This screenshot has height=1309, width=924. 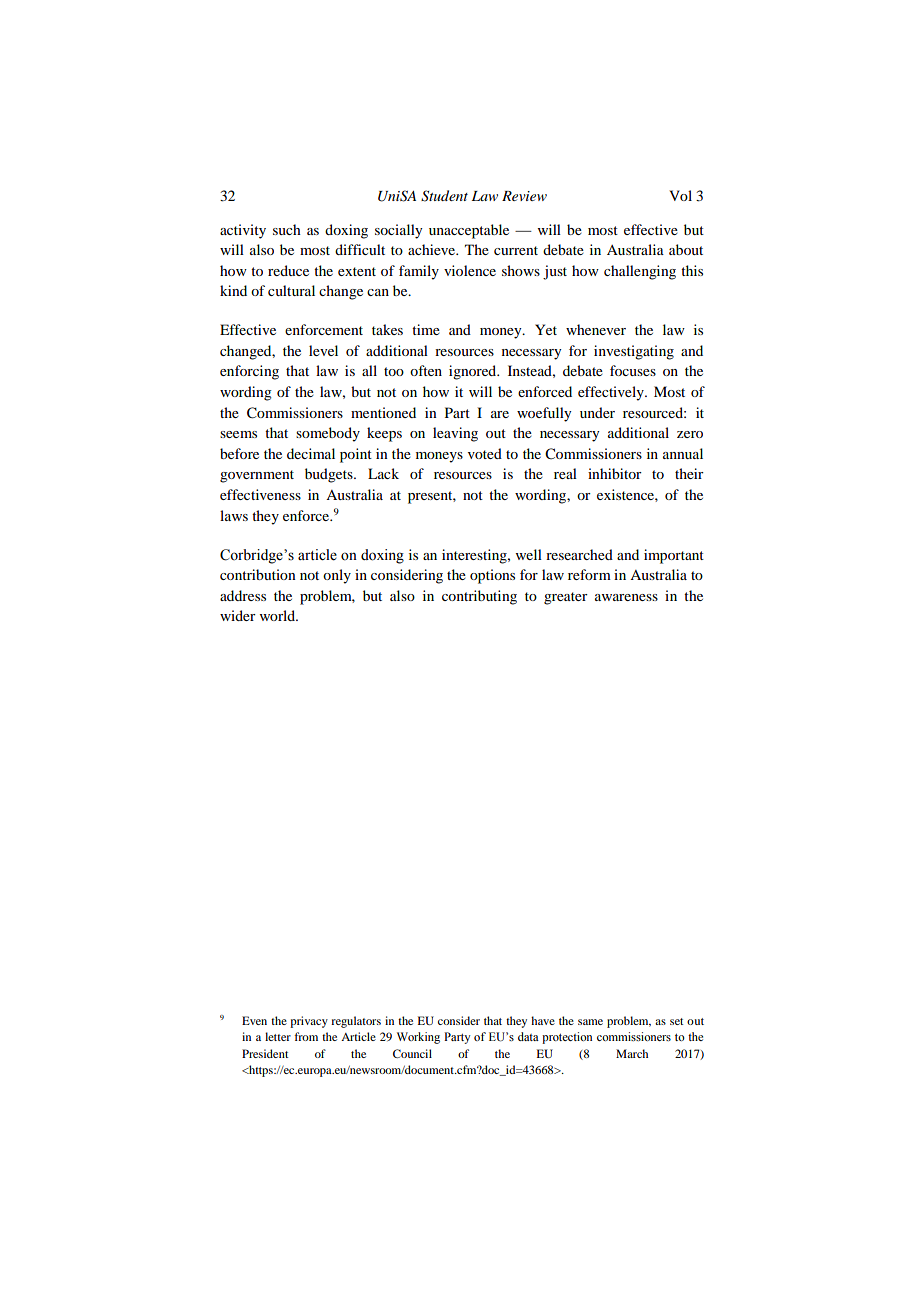 What do you see at coordinates (492, 576) in the screenshot?
I see `options` at bounding box center [492, 576].
